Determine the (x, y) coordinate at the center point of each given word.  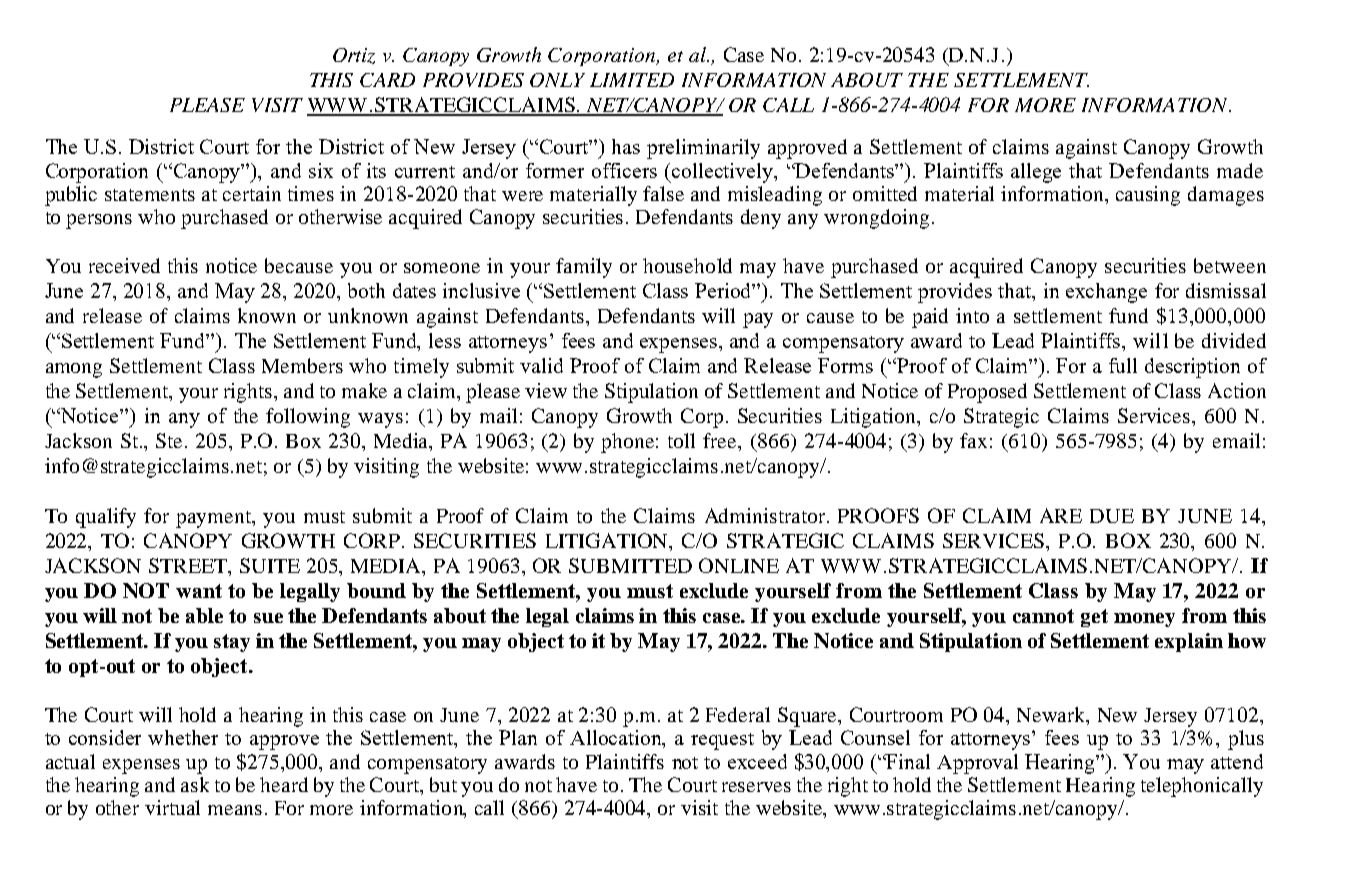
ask (195, 784)
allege (1036, 173)
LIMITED (632, 80)
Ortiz (354, 56)
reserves (756, 787)
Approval (977, 764)
